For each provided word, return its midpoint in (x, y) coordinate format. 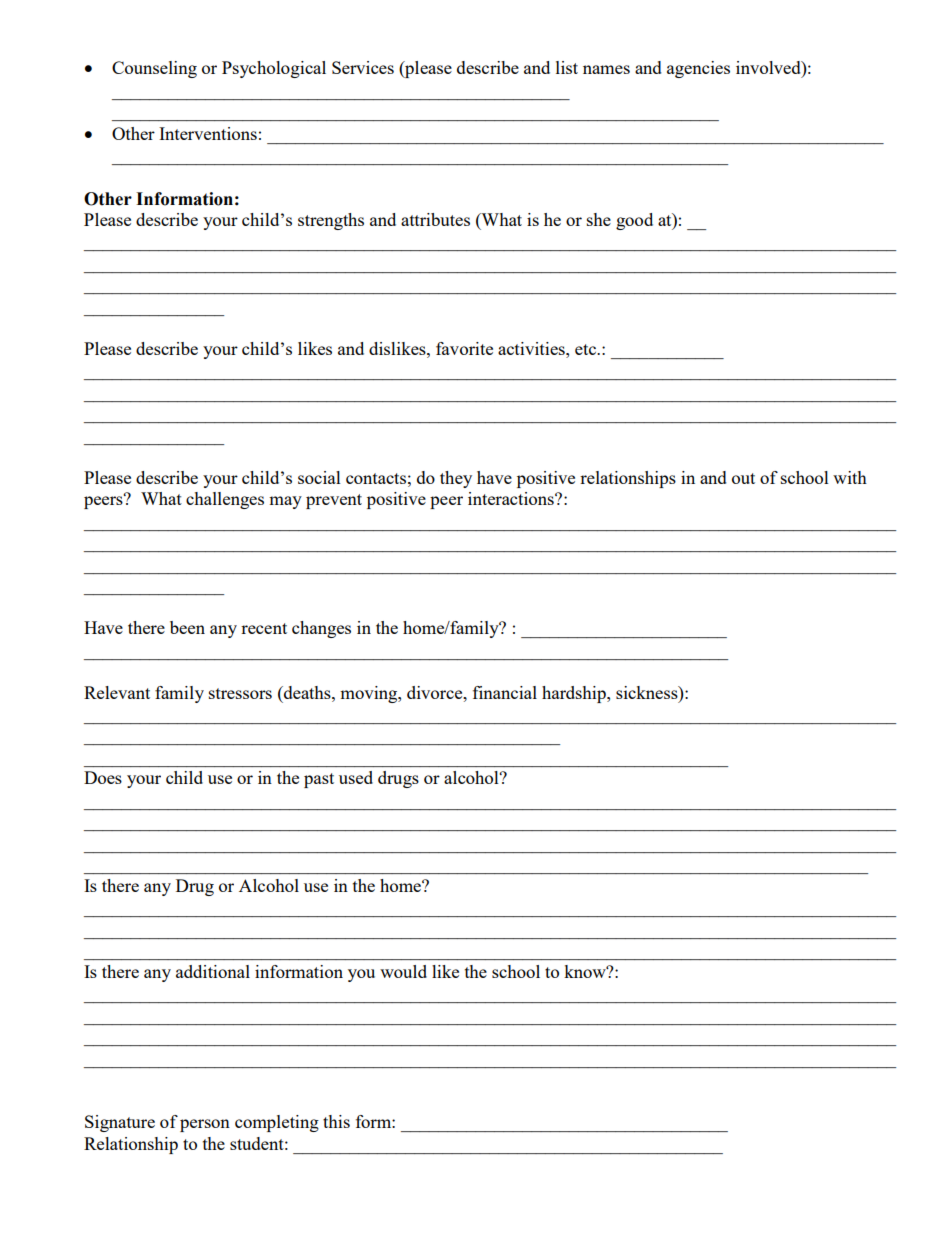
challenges (225, 500)
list (567, 67)
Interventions (208, 133)
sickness (648, 692)
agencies (698, 69)
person (205, 1125)
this (336, 1121)
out (743, 478)
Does (103, 777)
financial (505, 692)
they (456, 479)
